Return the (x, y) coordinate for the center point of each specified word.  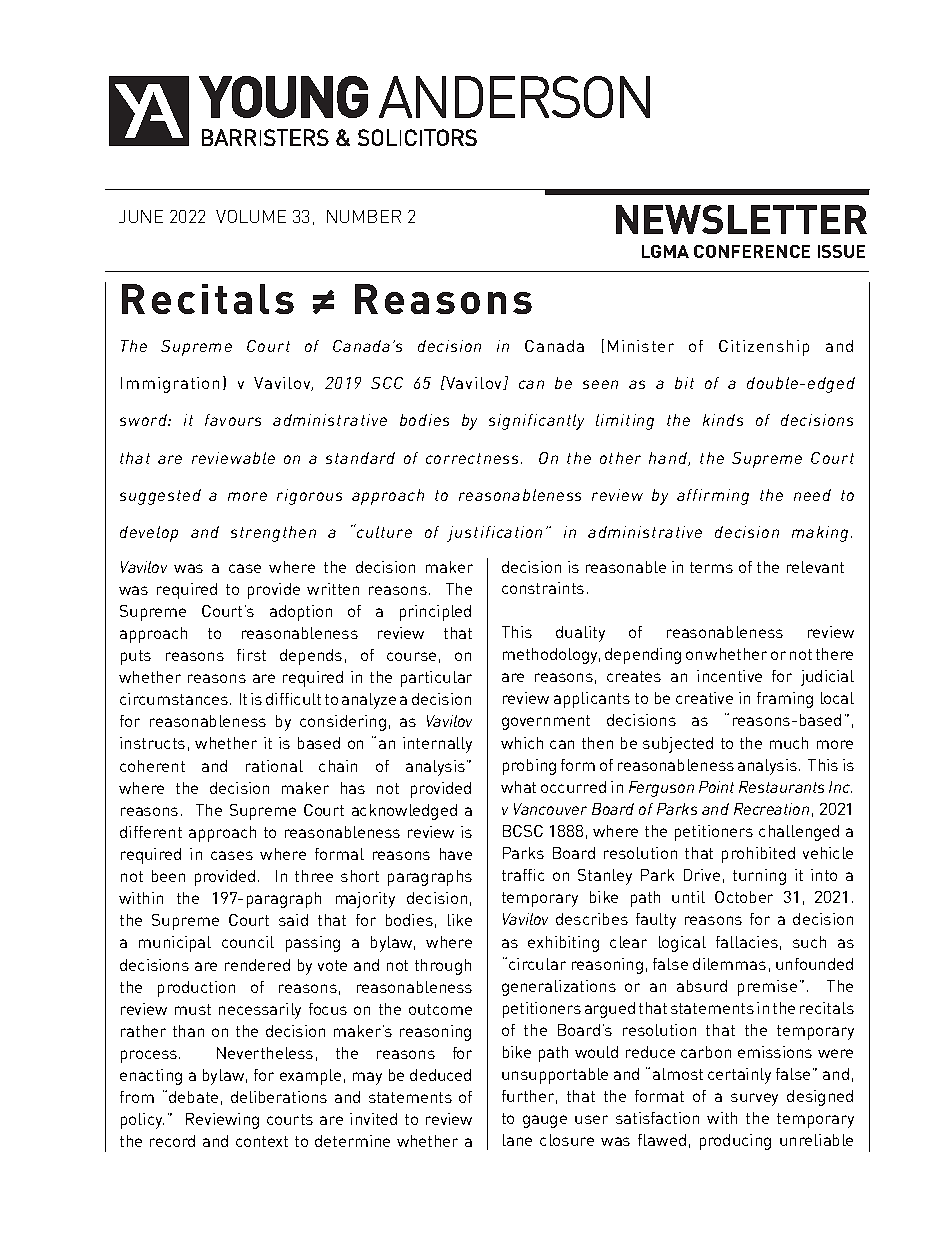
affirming (713, 497)
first (251, 655)
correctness (472, 458)
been (168, 876)
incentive (729, 676)
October (744, 897)
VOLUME (251, 216)
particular (436, 679)
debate (193, 1097)
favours (233, 420)
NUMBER (364, 216)
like (460, 920)
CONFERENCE (752, 251)
